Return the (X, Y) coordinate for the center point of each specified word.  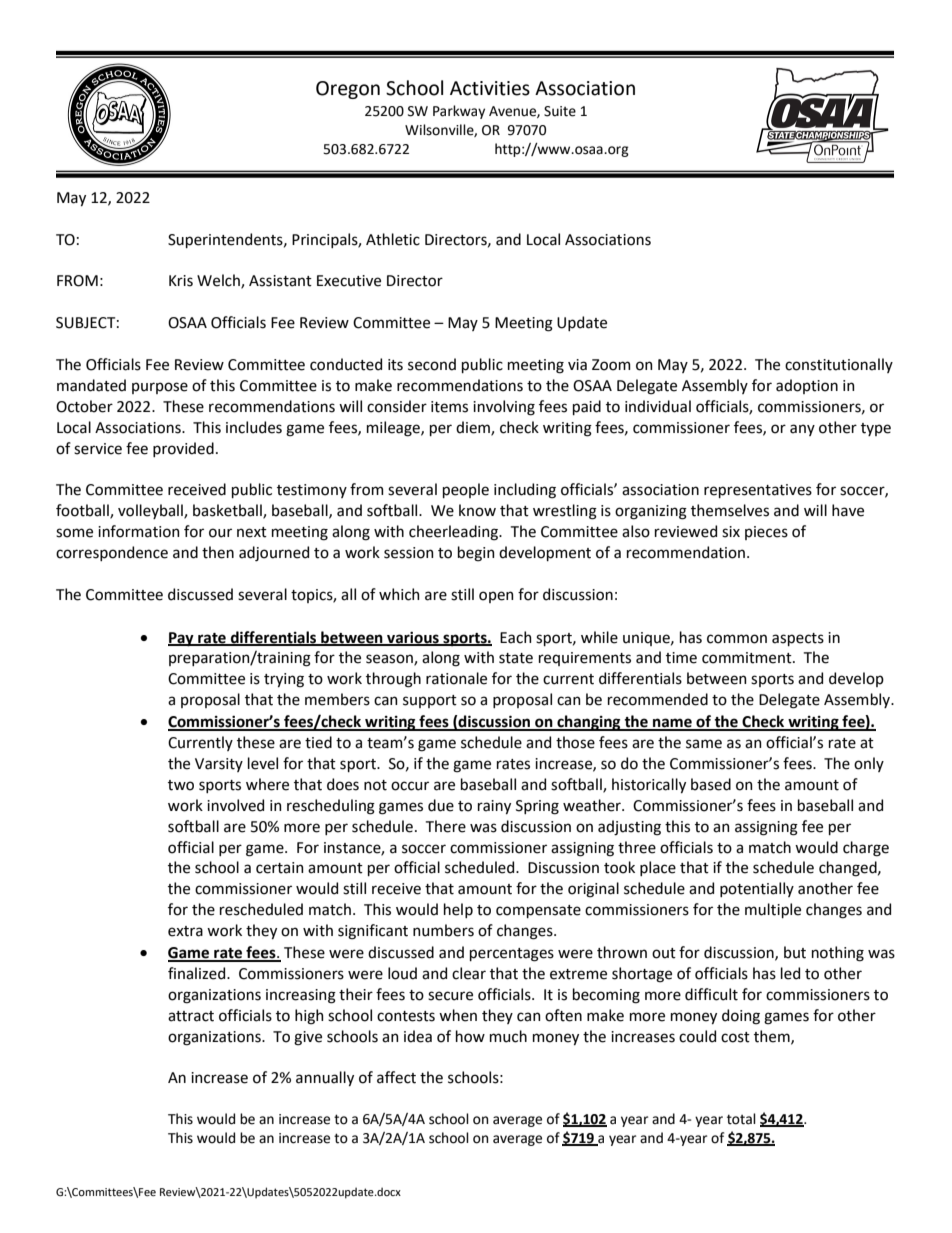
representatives (758, 491)
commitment (748, 658)
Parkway (459, 112)
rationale (456, 678)
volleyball (151, 511)
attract (191, 1016)
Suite (560, 111)
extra (185, 931)
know (477, 510)
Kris (181, 281)
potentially (757, 889)
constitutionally (839, 365)
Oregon (348, 90)
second (432, 364)
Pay (182, 639)
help (458, 910)
